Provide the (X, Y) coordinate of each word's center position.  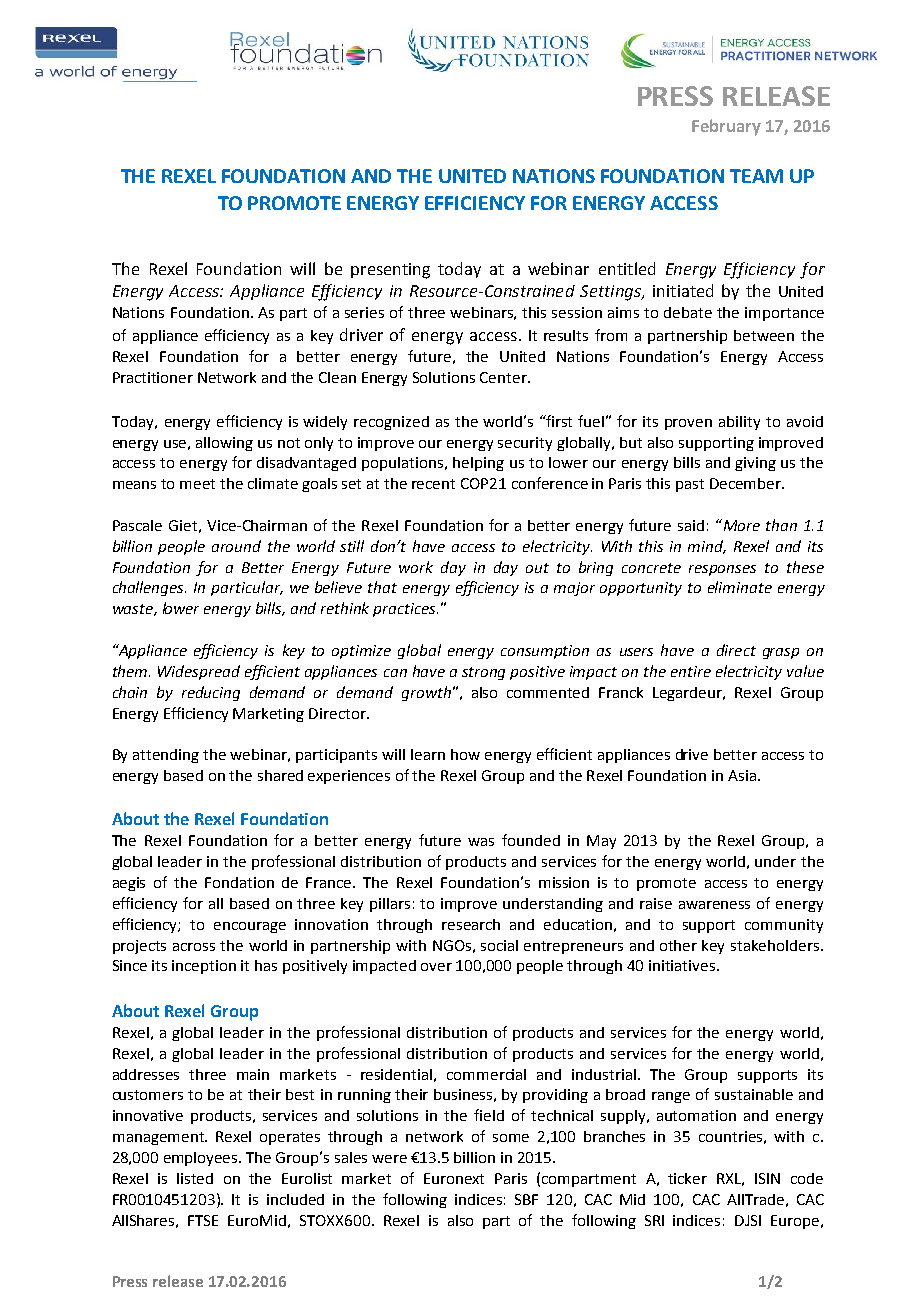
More (740, 525)
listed (195, 1178)
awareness (714, 905)
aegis (129, 884)
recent (433, 484)
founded (531, 840)
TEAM (756, 176)
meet (197, 484)
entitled (627, 268)
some (511, 1138)
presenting (390, 271)
